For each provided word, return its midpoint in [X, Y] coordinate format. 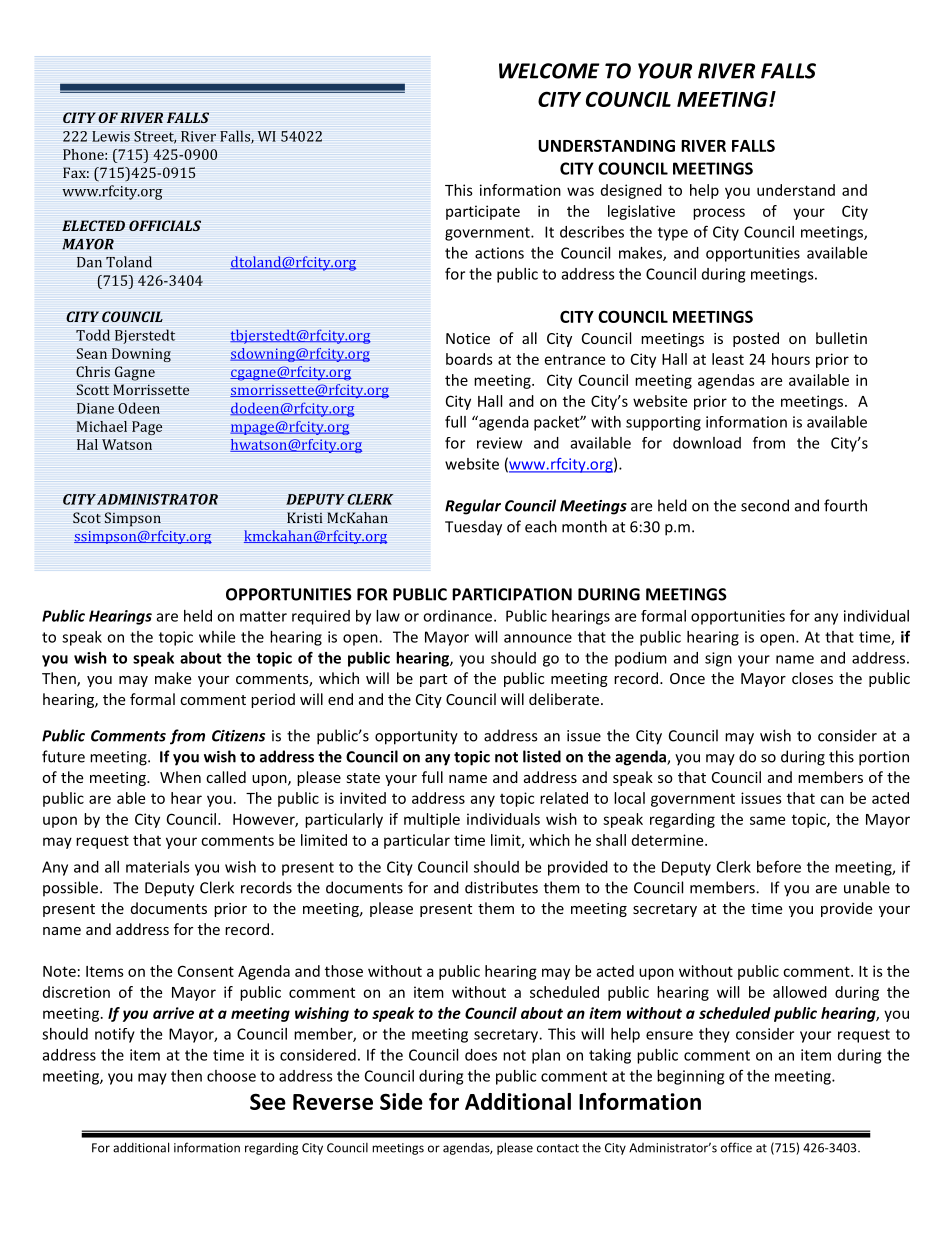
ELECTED [93, 225]
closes [812, 678]
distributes [501, 887]
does [481, 1055]
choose [231, 1076]
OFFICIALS [165, 225]
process [719, 214]
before [779, 866]
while [217, 637]
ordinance [459, 616]
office [736, 1147]
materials [158, 867]
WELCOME [549, 71]
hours [791, 359]
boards [469, 359]
